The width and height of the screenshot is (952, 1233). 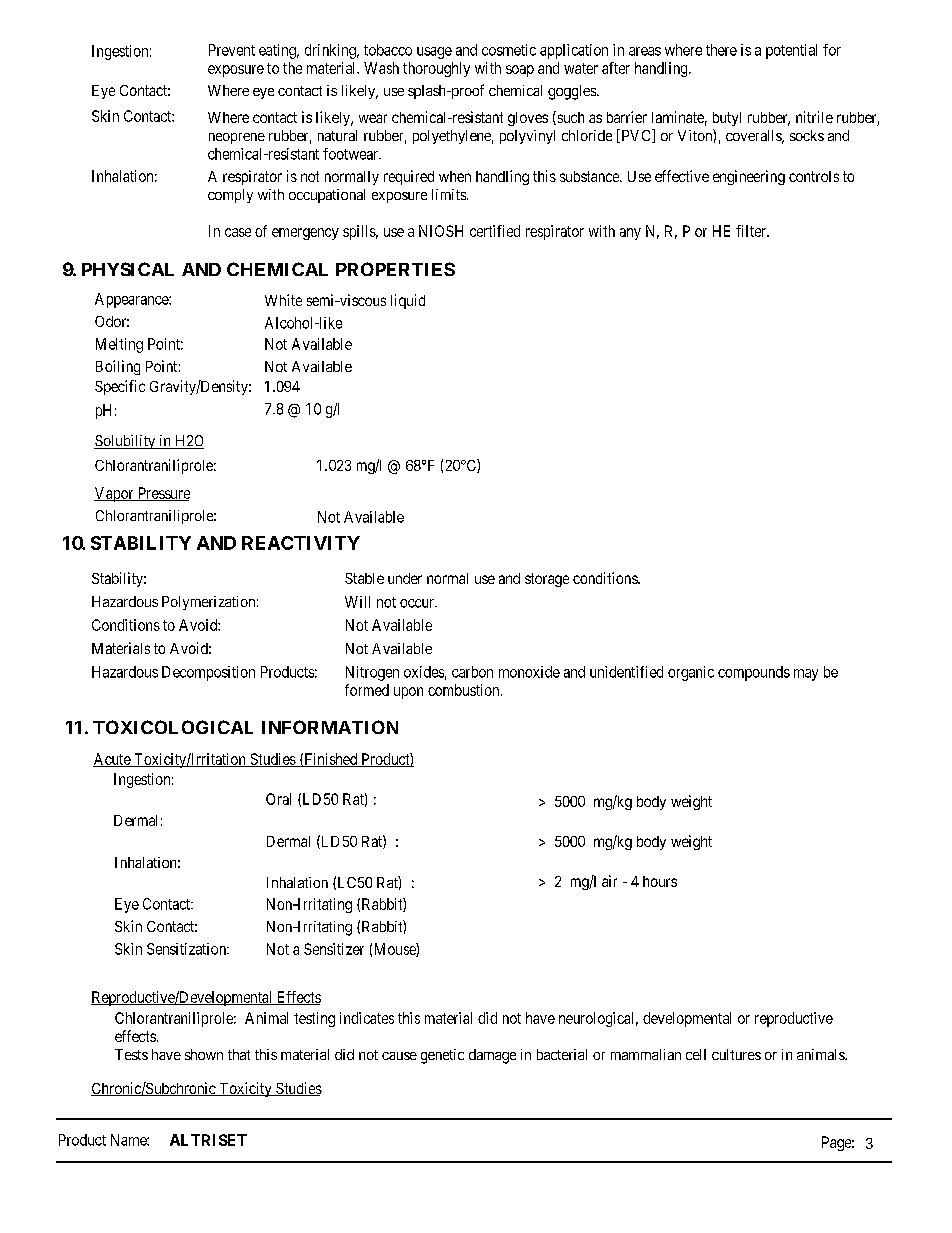 I want to click on Decomposition, so click(x=208, y=673).
